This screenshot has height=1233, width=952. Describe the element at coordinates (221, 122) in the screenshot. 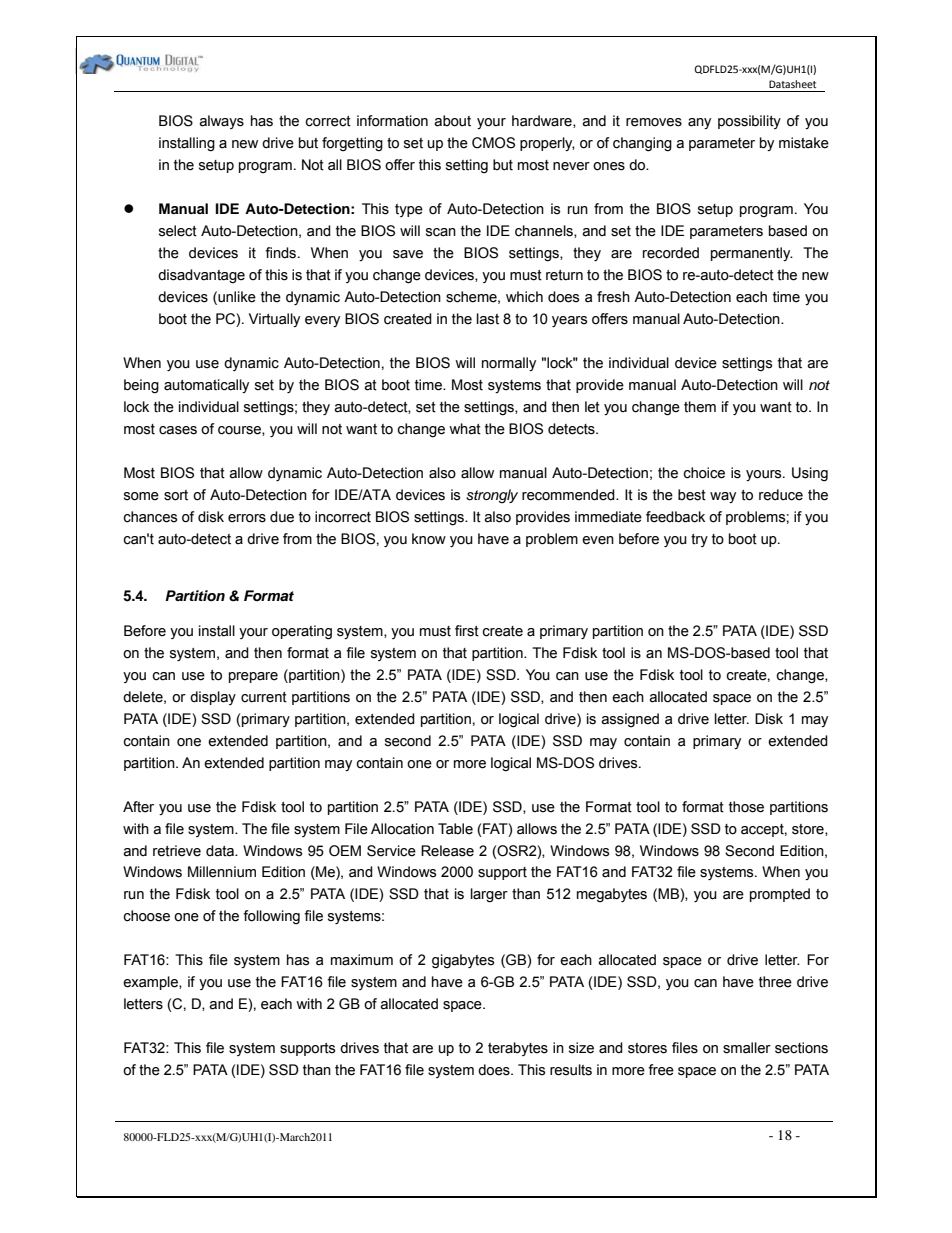

I see `always` at that location.
